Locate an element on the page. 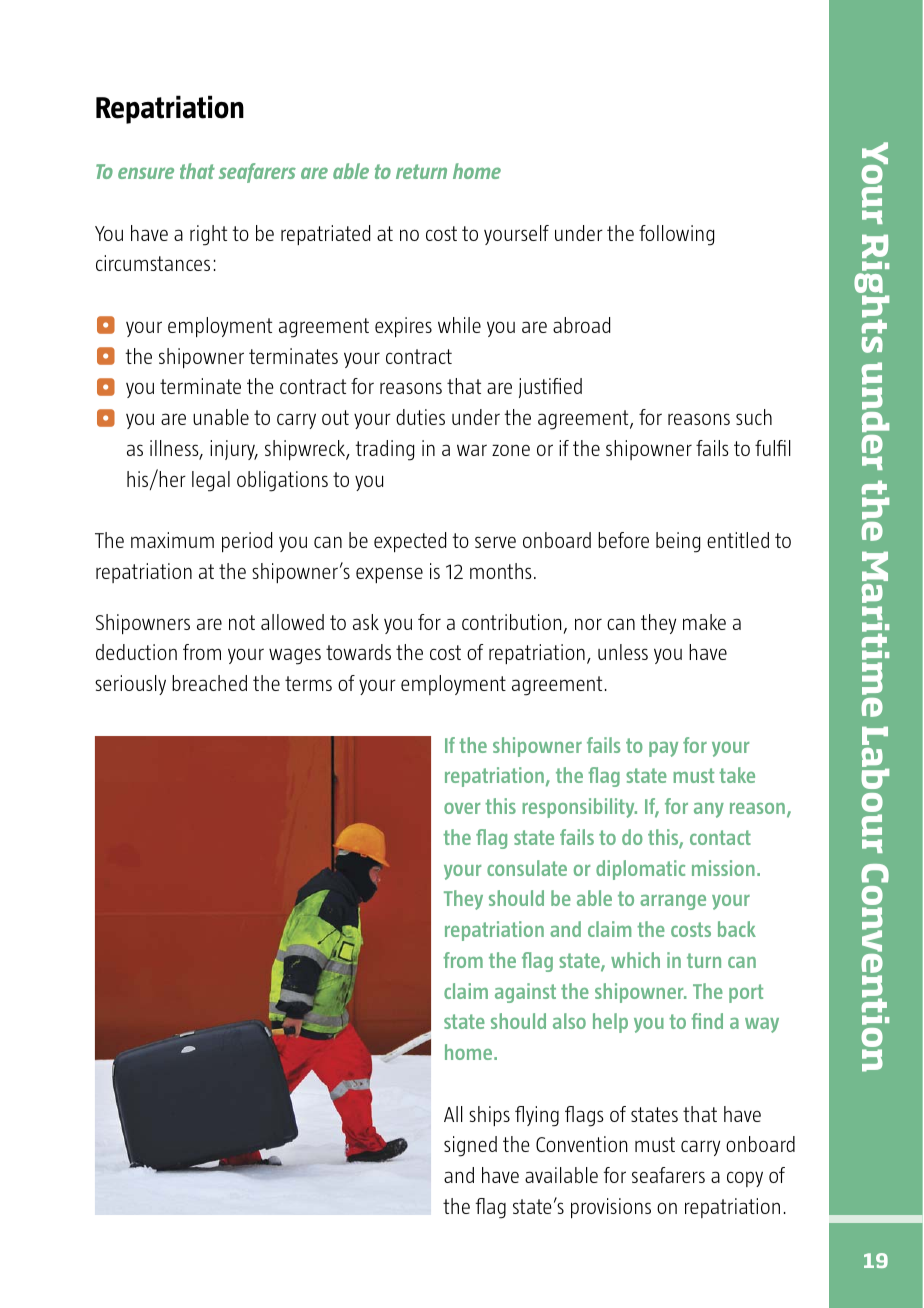 Image resolution: width=924 pixels, height=1308 pixels. expected is located at coordinates (410, 542).
